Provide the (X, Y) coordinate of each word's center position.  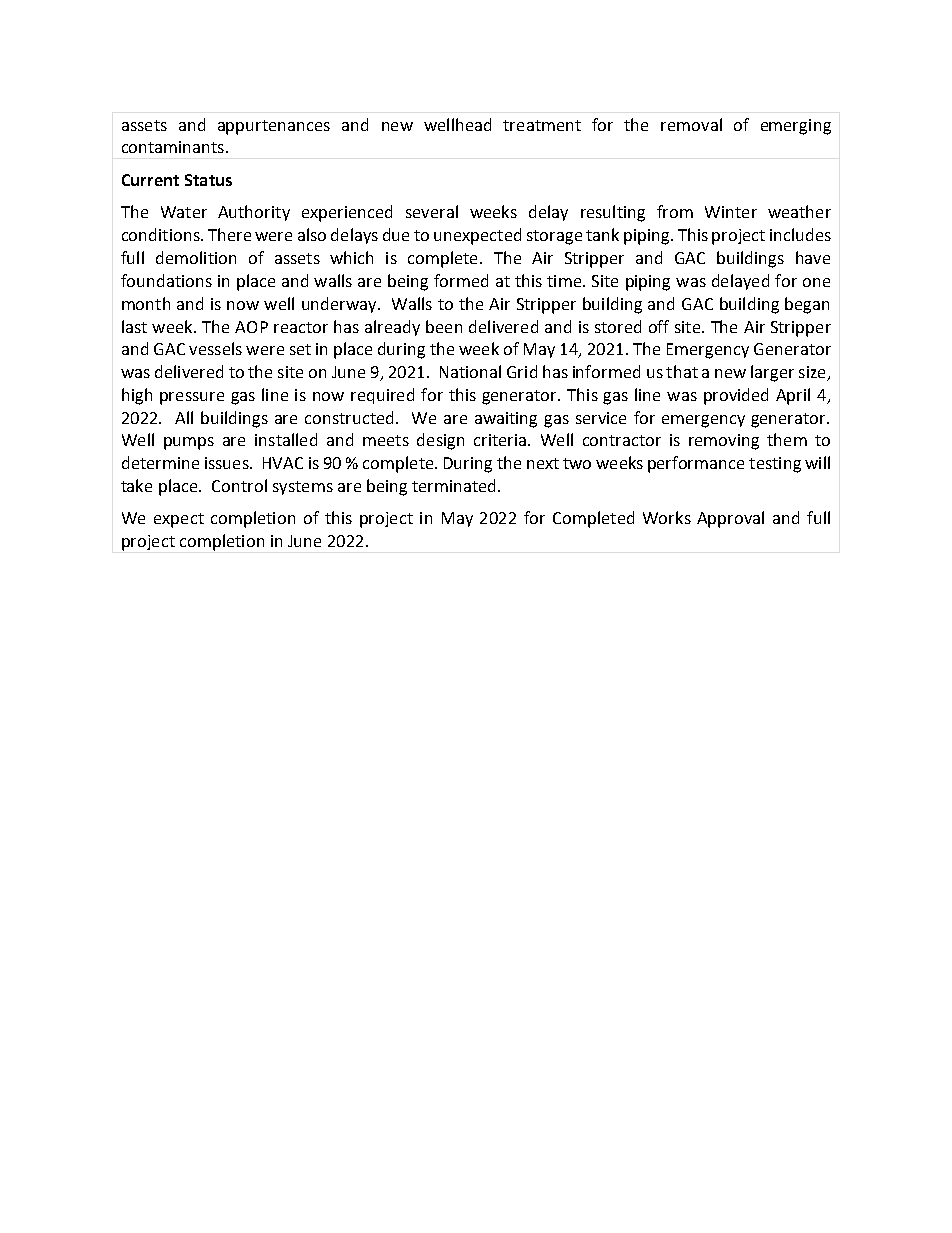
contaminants (173, 147)
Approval (730, 519)
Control (239, 485)
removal (691, 124)
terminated (455, 485)
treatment (542, 125)
